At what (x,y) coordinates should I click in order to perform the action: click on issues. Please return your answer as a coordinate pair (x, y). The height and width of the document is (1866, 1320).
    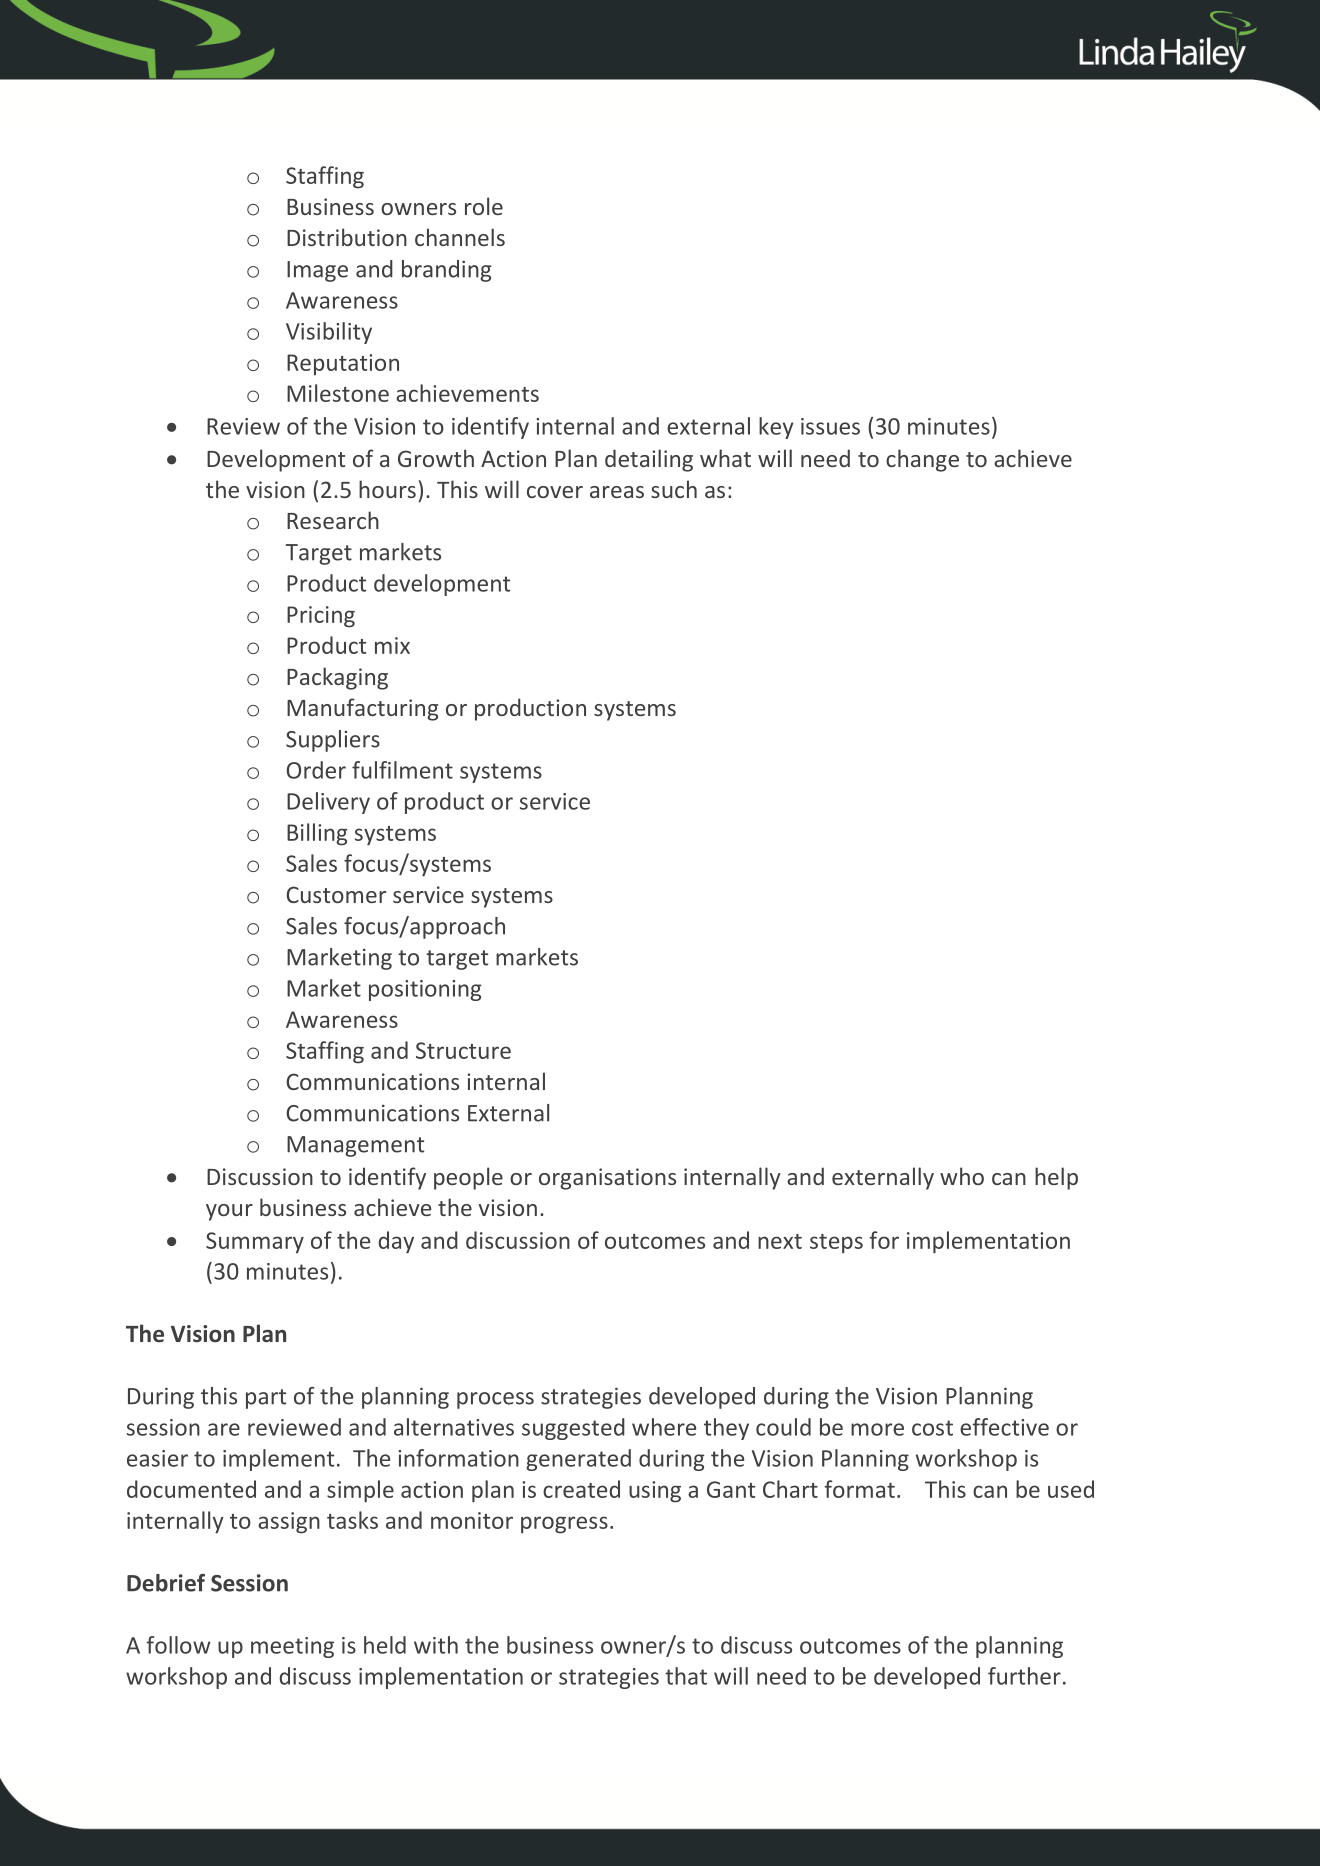
    Looking at the image, I should click on (830, 426).
